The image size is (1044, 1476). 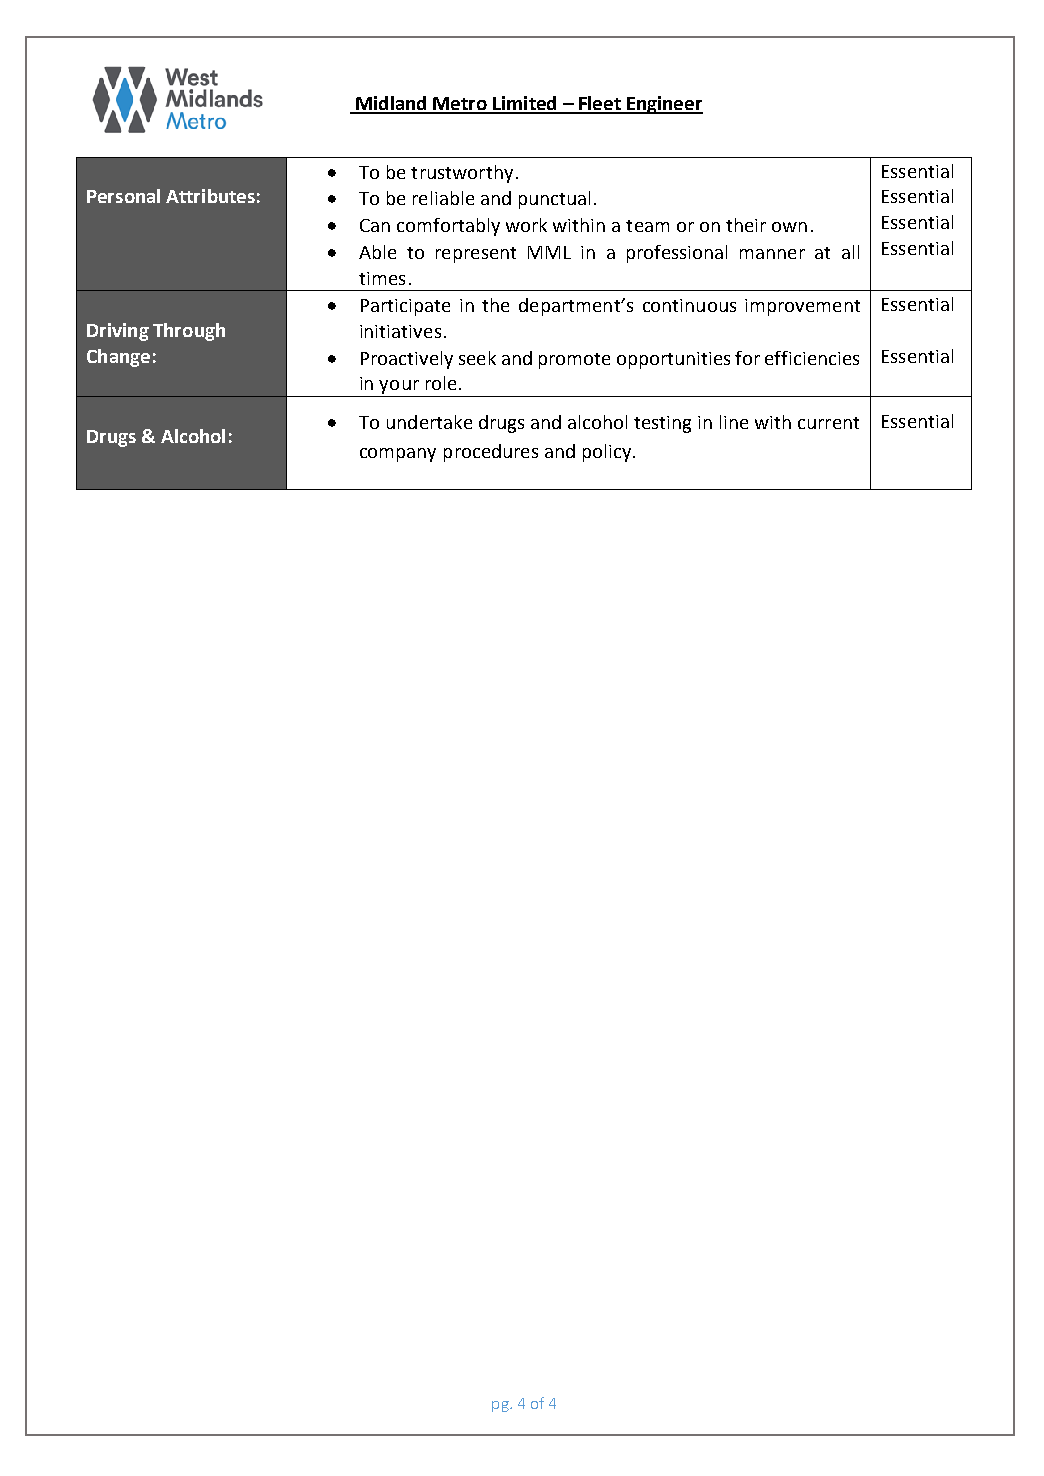 What do you see at coordinates (772, 254) in the screenshot?
I see `manner` at bounding box center [772, 254].
